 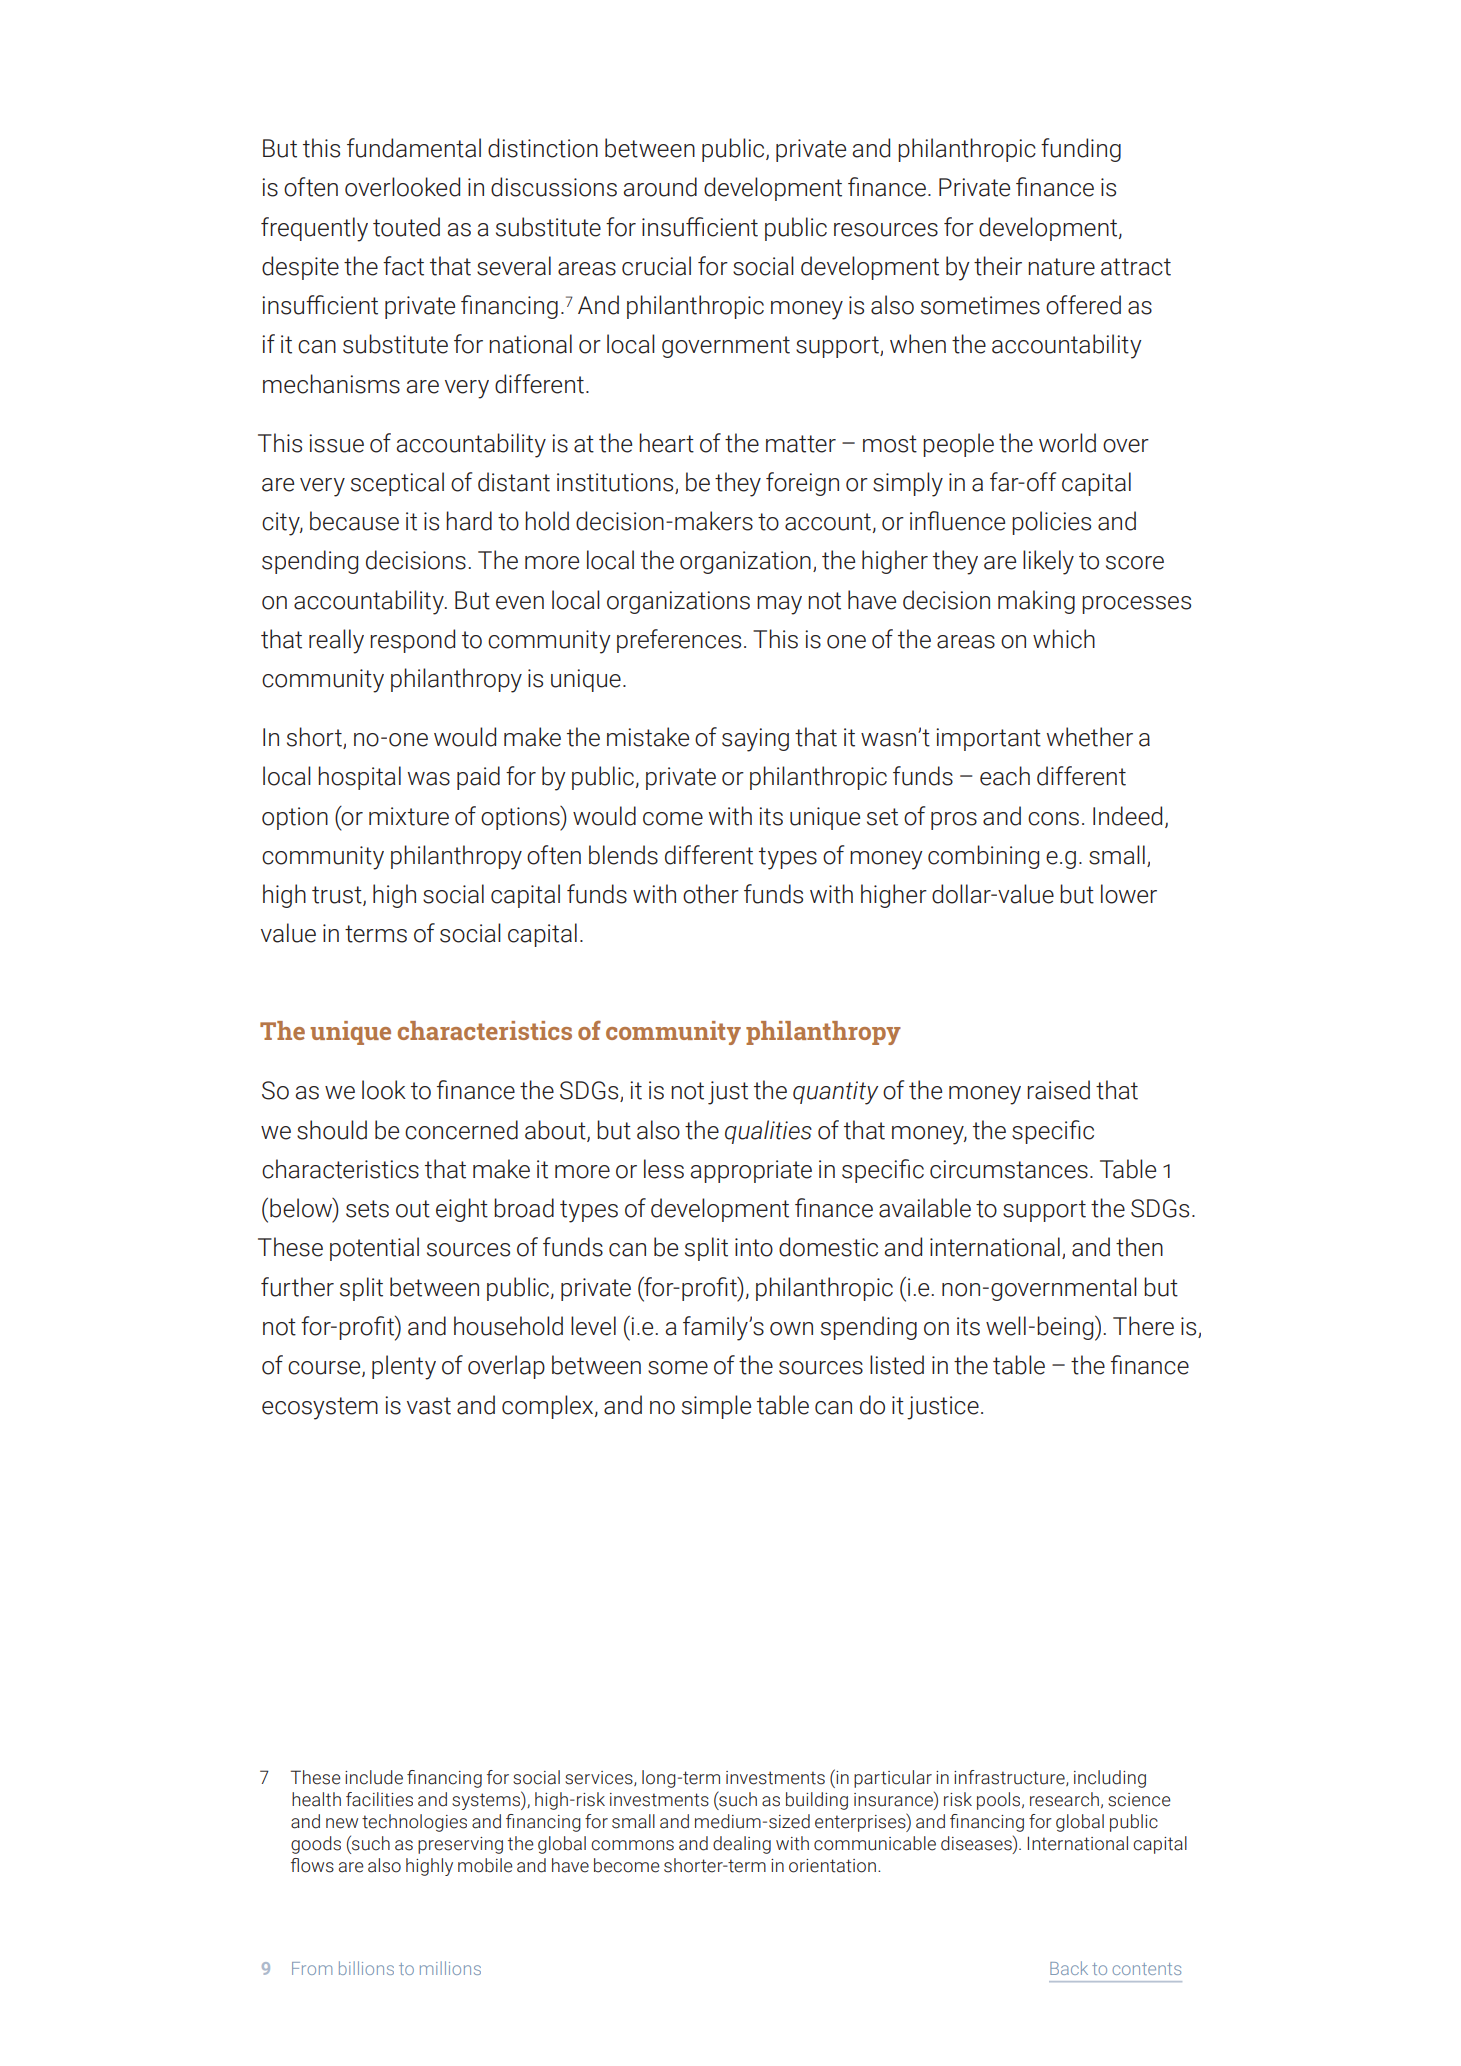 What do you see at coordinates (1081, 150) in the page?
I see `funding` at bounding box center [1081, 150].
